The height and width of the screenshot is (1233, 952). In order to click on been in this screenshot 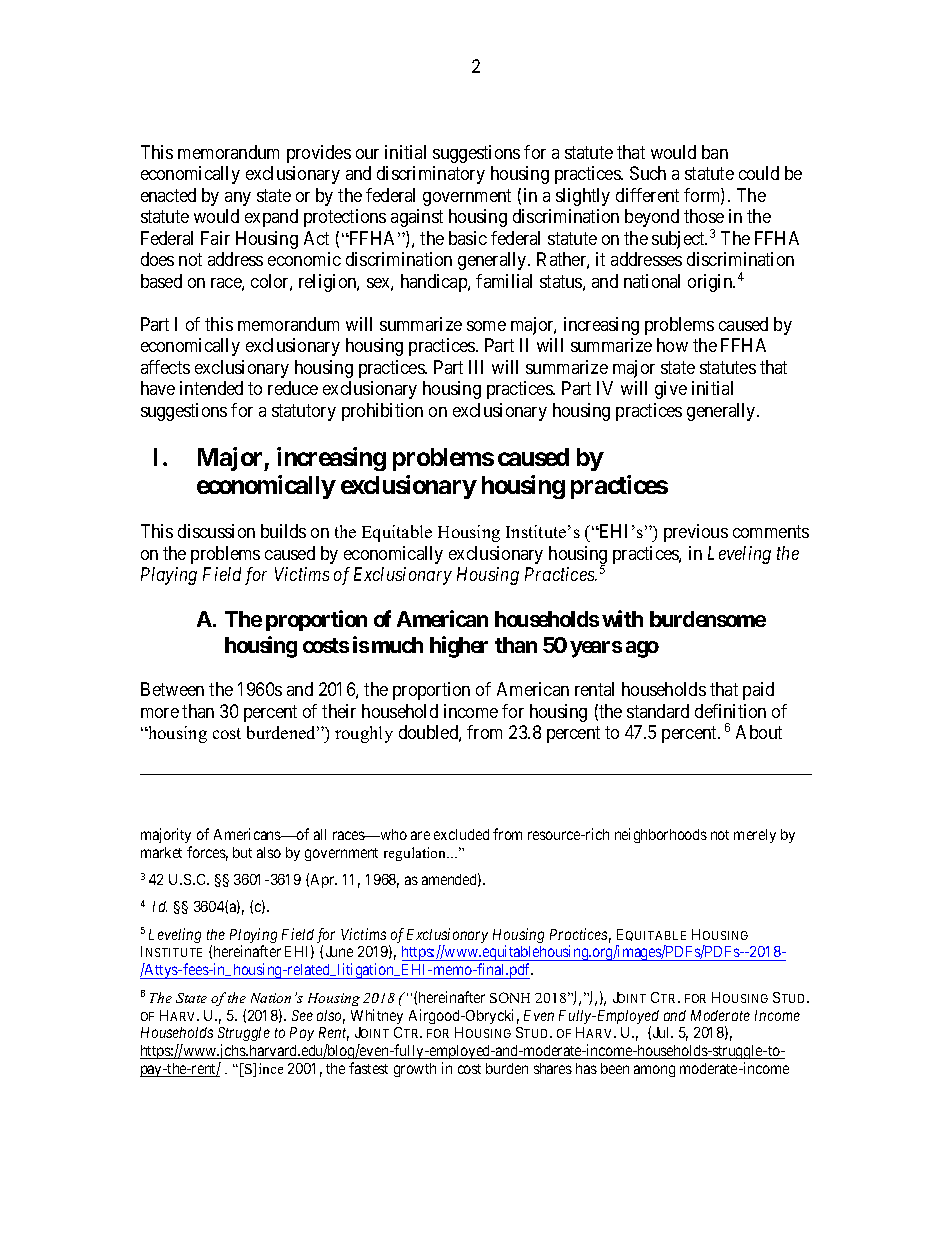, I will do `click(615, 1068)`.
